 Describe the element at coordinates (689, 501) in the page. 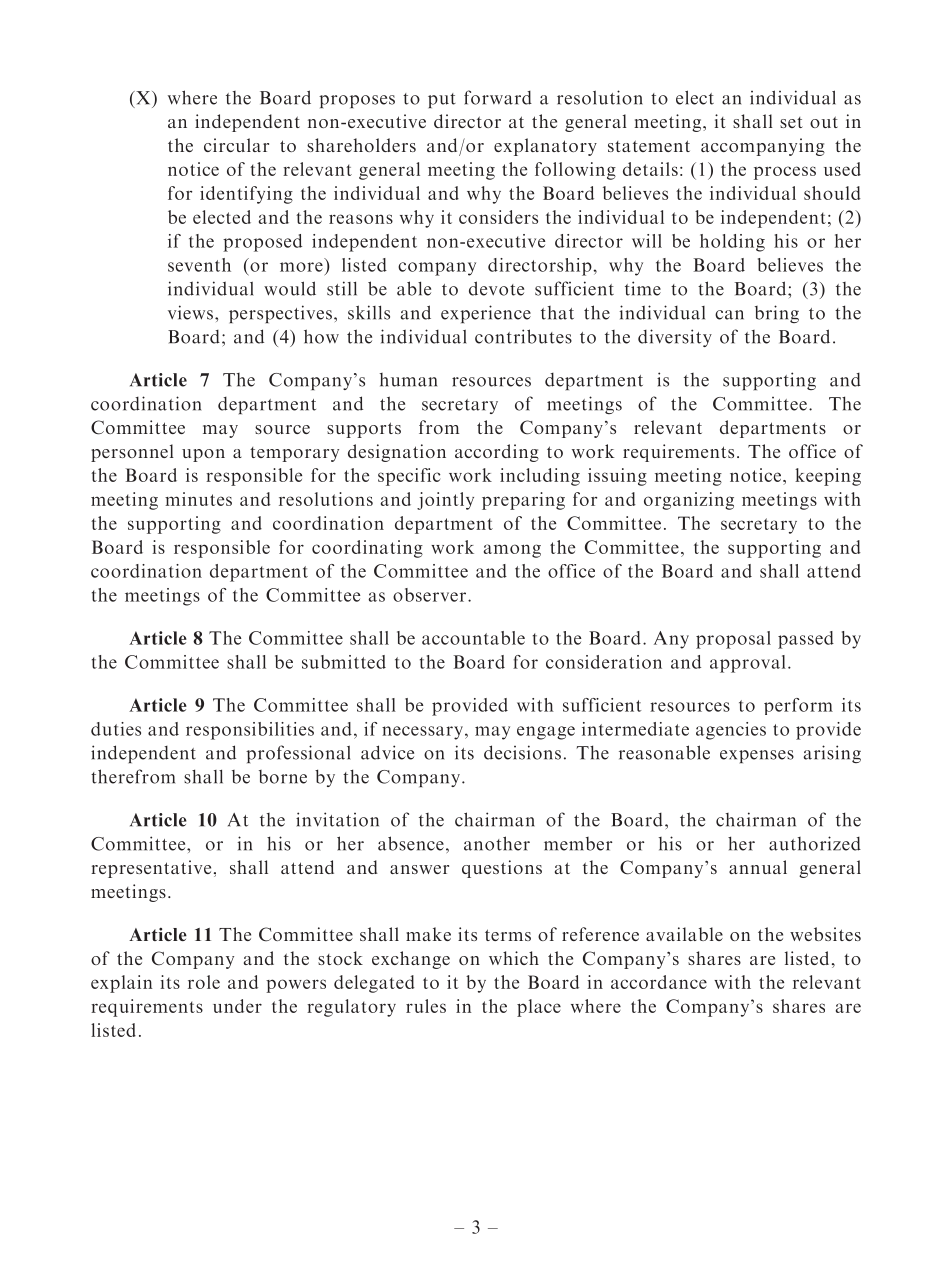

I see `organizing` at that location.
